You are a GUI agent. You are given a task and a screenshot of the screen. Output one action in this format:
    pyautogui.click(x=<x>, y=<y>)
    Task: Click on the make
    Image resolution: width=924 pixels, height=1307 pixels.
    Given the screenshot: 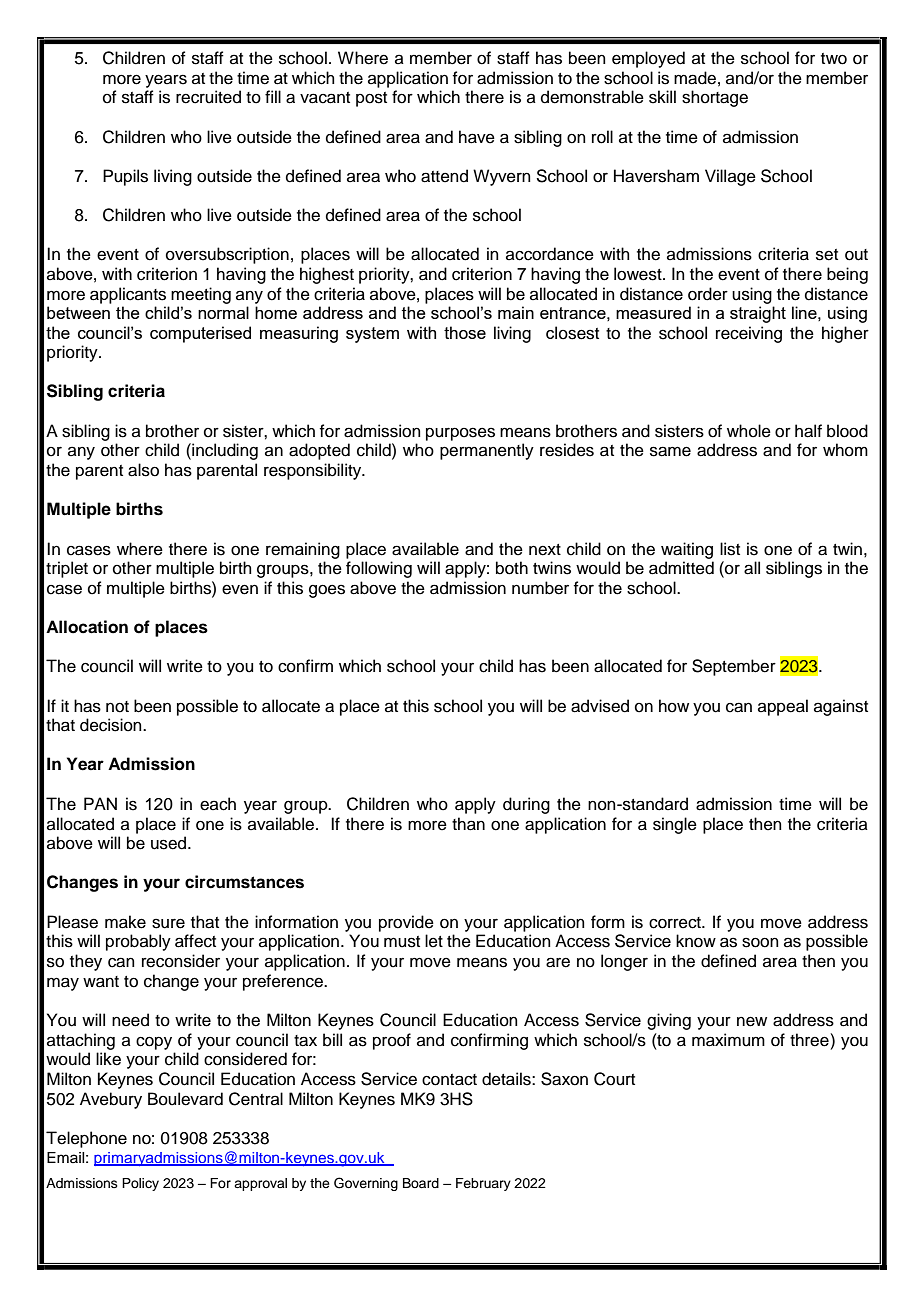 What is the action you would take?
    pyautogui.click(x=125, y=922)
